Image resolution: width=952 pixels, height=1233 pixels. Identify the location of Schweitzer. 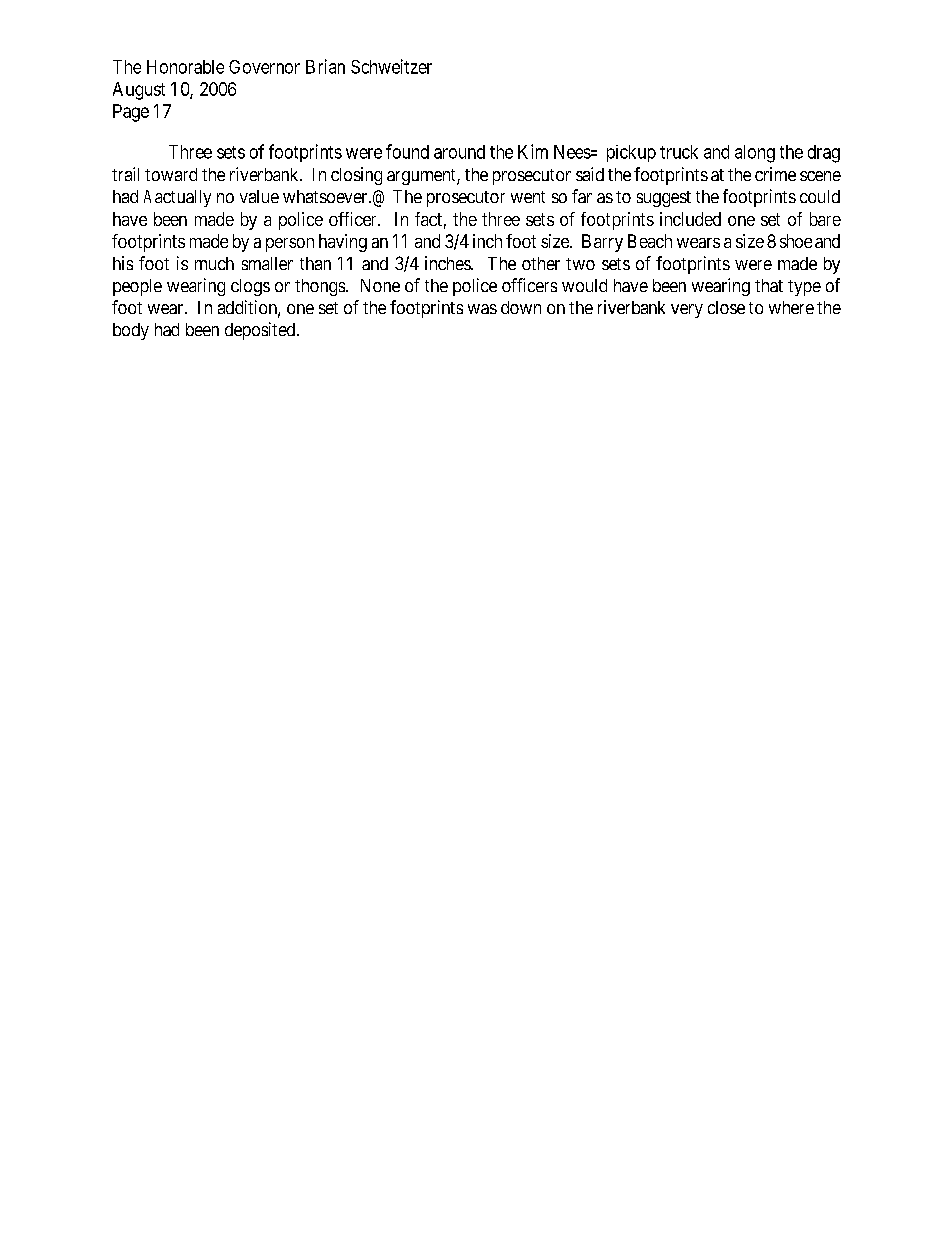
(391, 66).
